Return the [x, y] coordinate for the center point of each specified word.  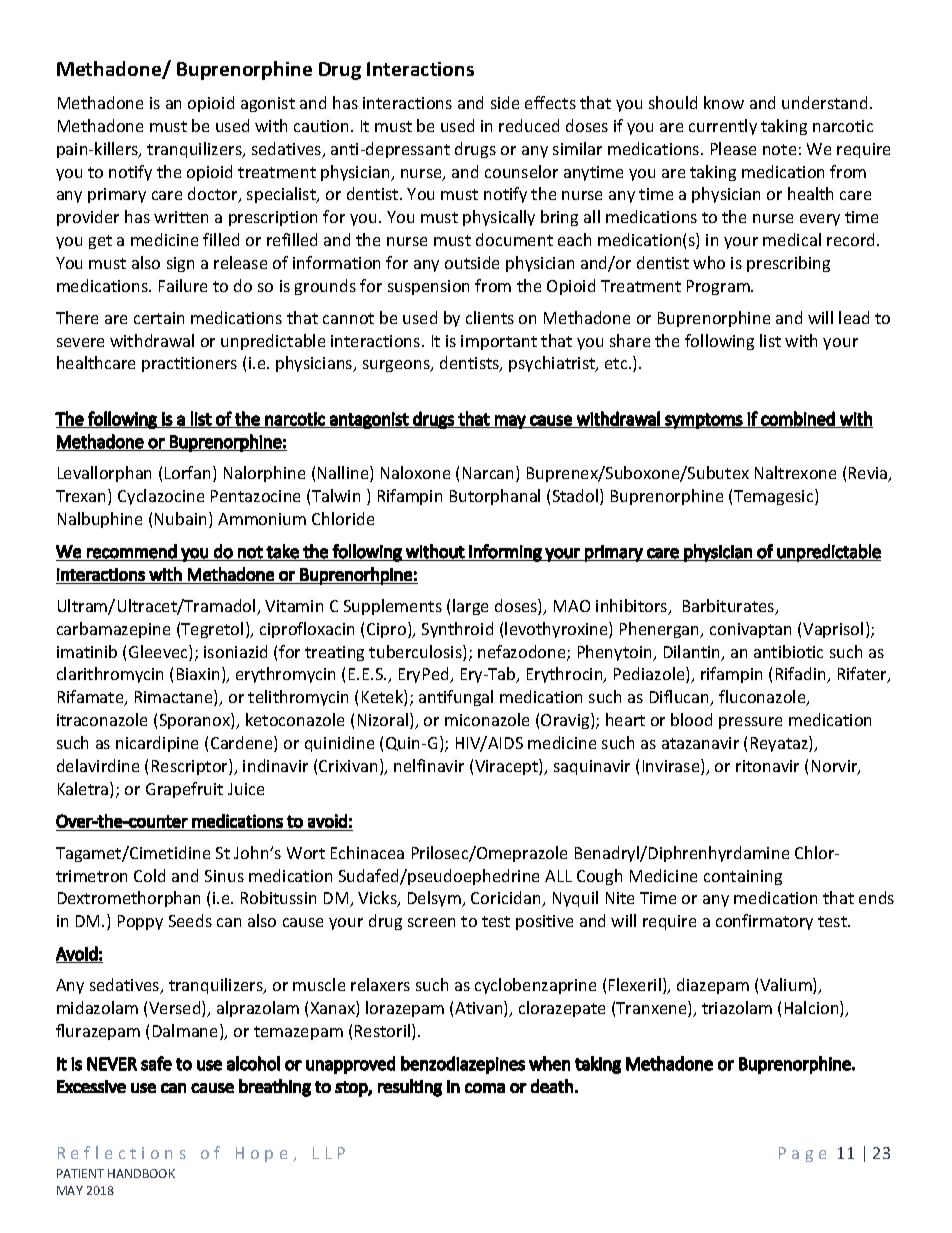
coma [485, 1088]
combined [798, 419]
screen [431, 922]
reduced [529, 125]
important [499, 342]
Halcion [813, 1009]
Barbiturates [730, 607]
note [779, 149]
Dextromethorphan [129, 899]
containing [743, 877]
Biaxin [198, 674]
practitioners [189, 364]
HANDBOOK [141, 1173]
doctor [214, 195]
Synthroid [457, 630]
